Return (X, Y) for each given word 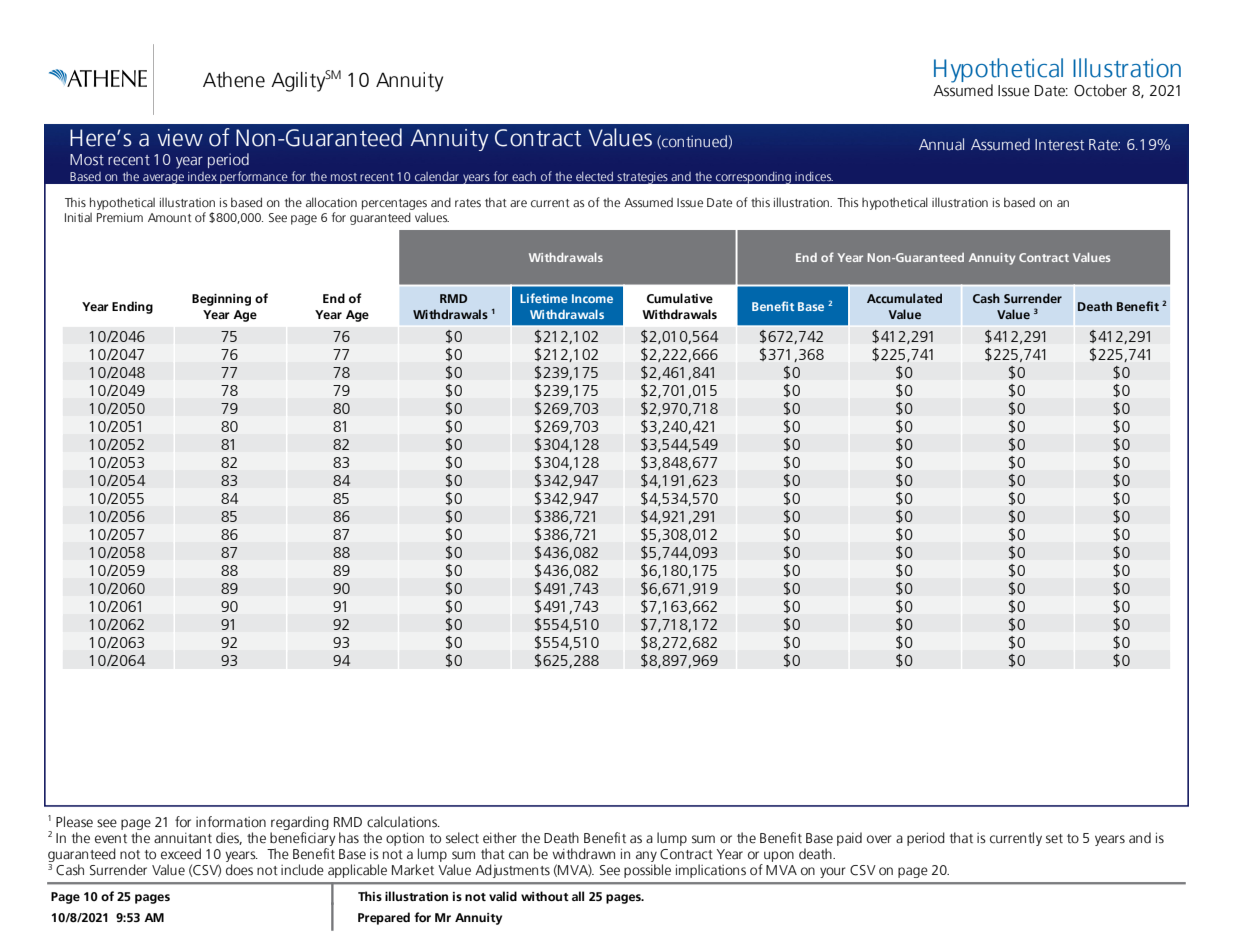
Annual (941, 144)
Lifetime (544, 298)
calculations (403, 822)
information (231, 822)
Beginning (221, 300)
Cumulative (680, 298)
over (879, 839)
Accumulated (904, 298)
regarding (300, 823)
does (239, 870)
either (500, 838)
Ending (132, 307)
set (1054, 839)
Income (592, 298)
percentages (394, 204)
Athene (234, 80)
